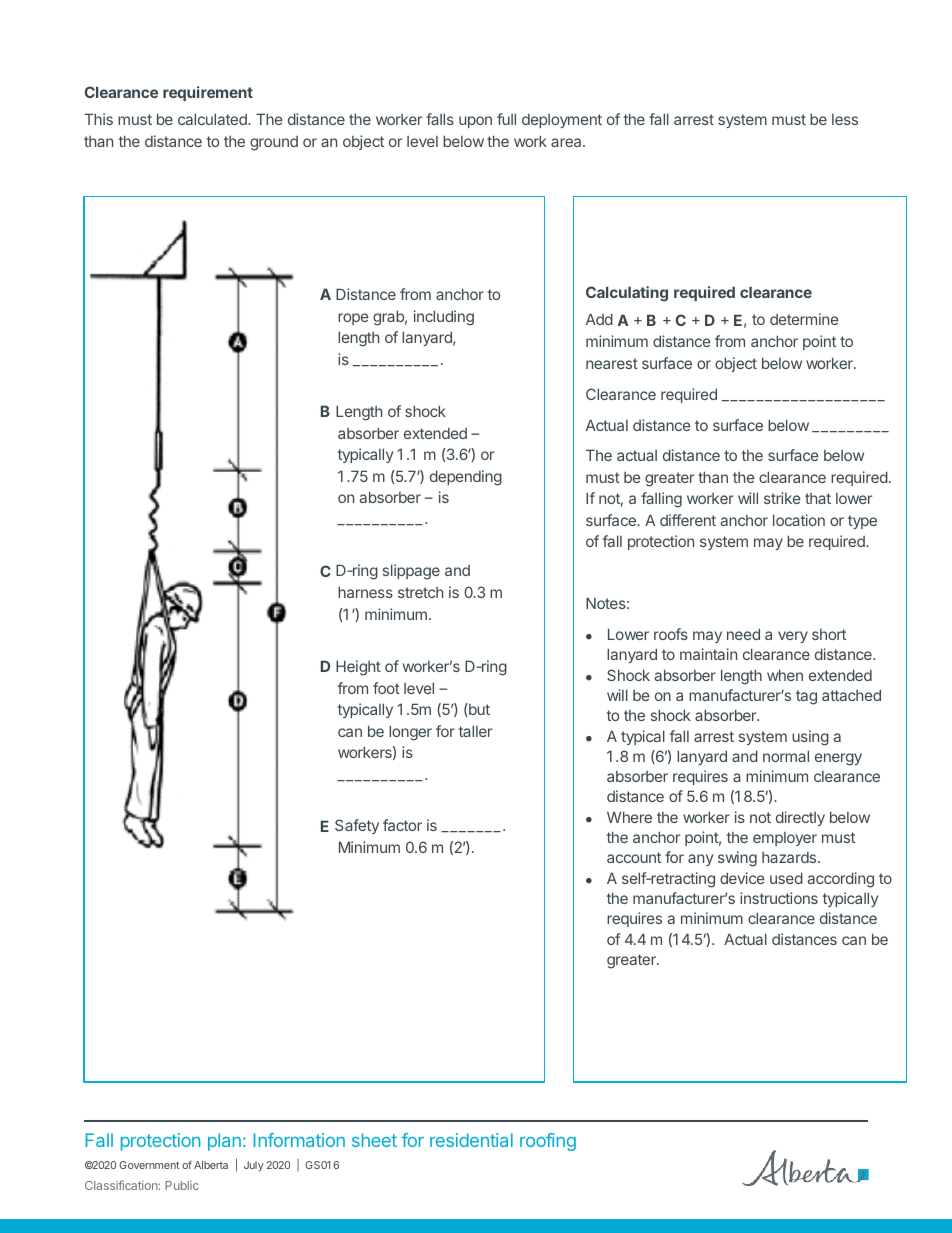 The image size is (952, 1233). What do you see at coordinates (353, 319) in the document?
I see `rope` at bounding box center [353, 319].
